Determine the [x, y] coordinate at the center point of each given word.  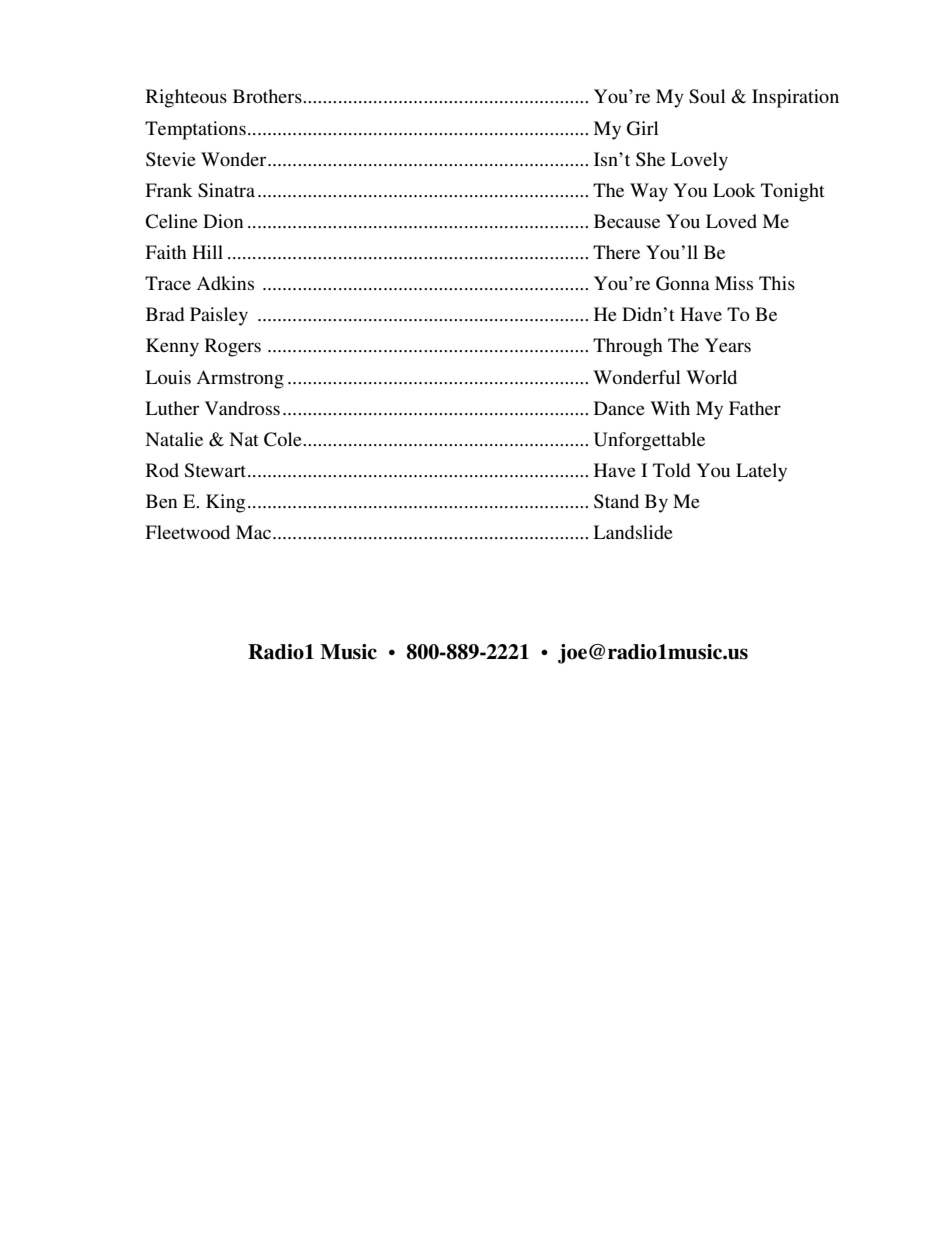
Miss [734, 283]
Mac [255, 532]
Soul [707, 96]
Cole [284, 439]
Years [728, 345]
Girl [643, 128]
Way [649, 192]
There [616, 252]
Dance [619, 408]
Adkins [225, 283]
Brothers [268, 96]
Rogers [233, 347]
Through [628, 347]
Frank [169, 190]
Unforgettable [649, 441]
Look [734, 190]
